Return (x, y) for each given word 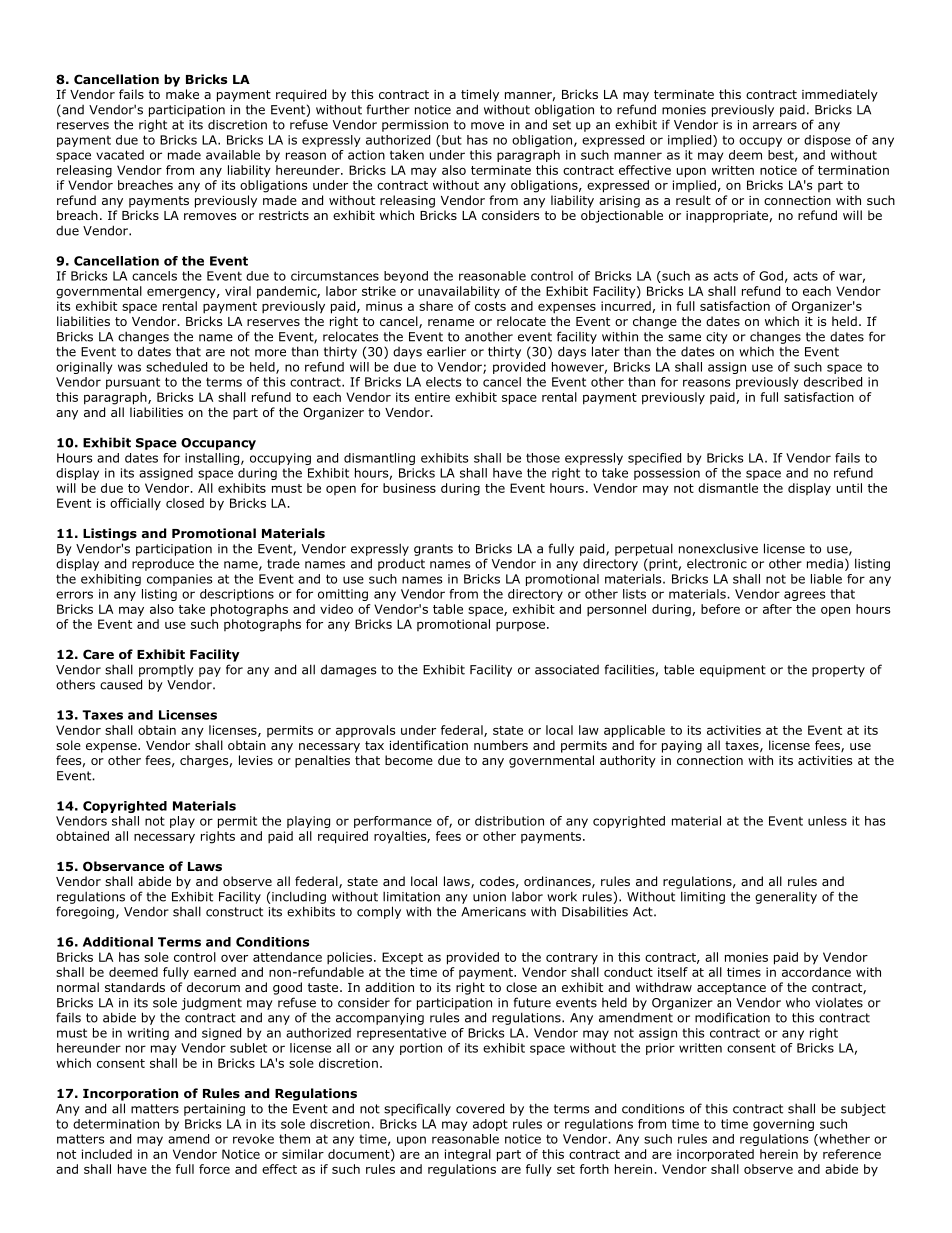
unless (827, 821)
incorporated (715, 1155)
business (409, 488)
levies (256, 760)
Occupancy (218, 444)
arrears (775, 126)
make (182, 94)
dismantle (728, 488)
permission (415, 126)
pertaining (214, 1110)
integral (468, 1155)
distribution (509, 821)
